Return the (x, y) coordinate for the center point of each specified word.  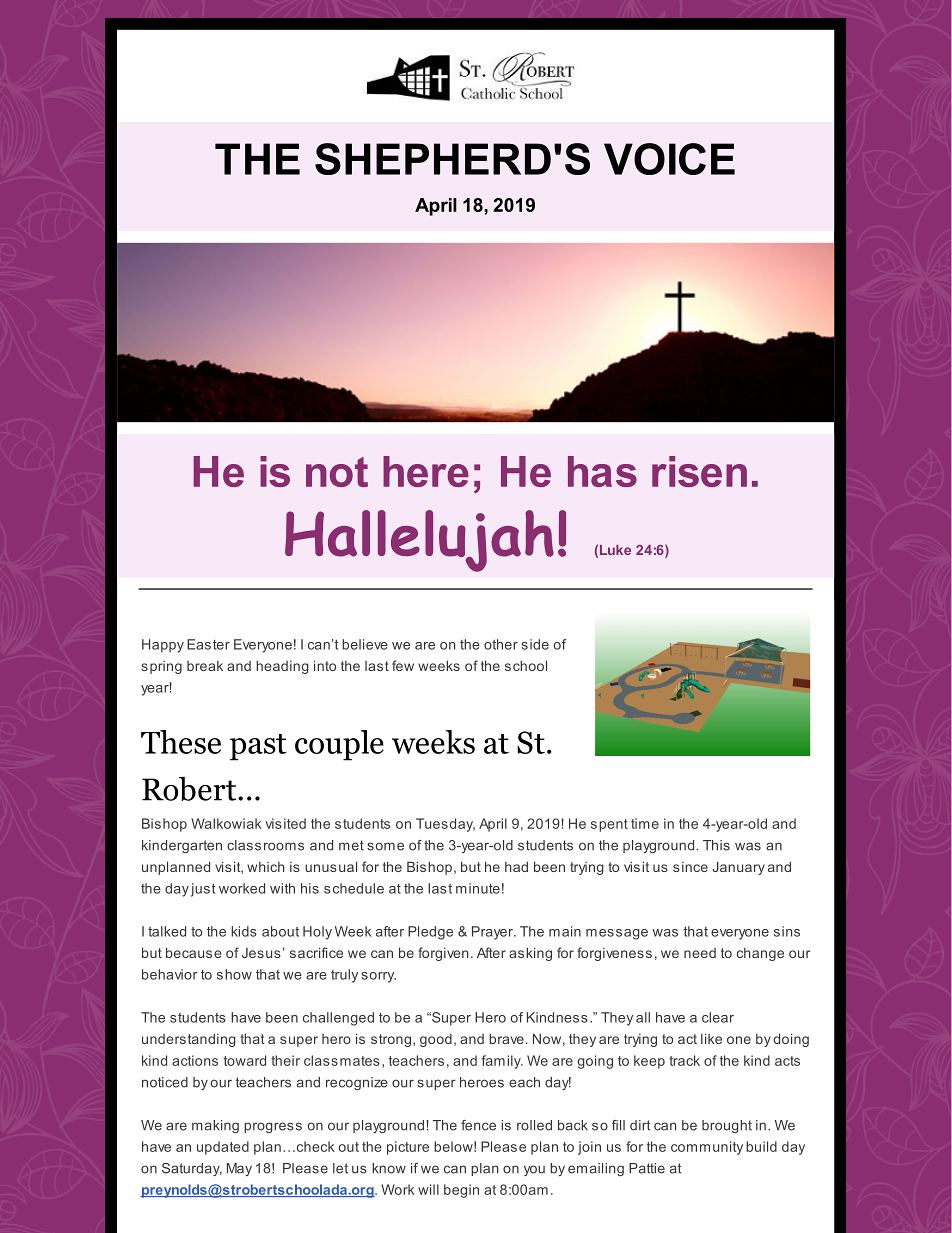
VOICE (669, 159)
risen (699, 471)
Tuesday (445, 825)
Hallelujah (419, 541)
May (239, 1169)
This (716, 845)
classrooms (265, 845)
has (602, 471)
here (426, 471)
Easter (208, 644)
